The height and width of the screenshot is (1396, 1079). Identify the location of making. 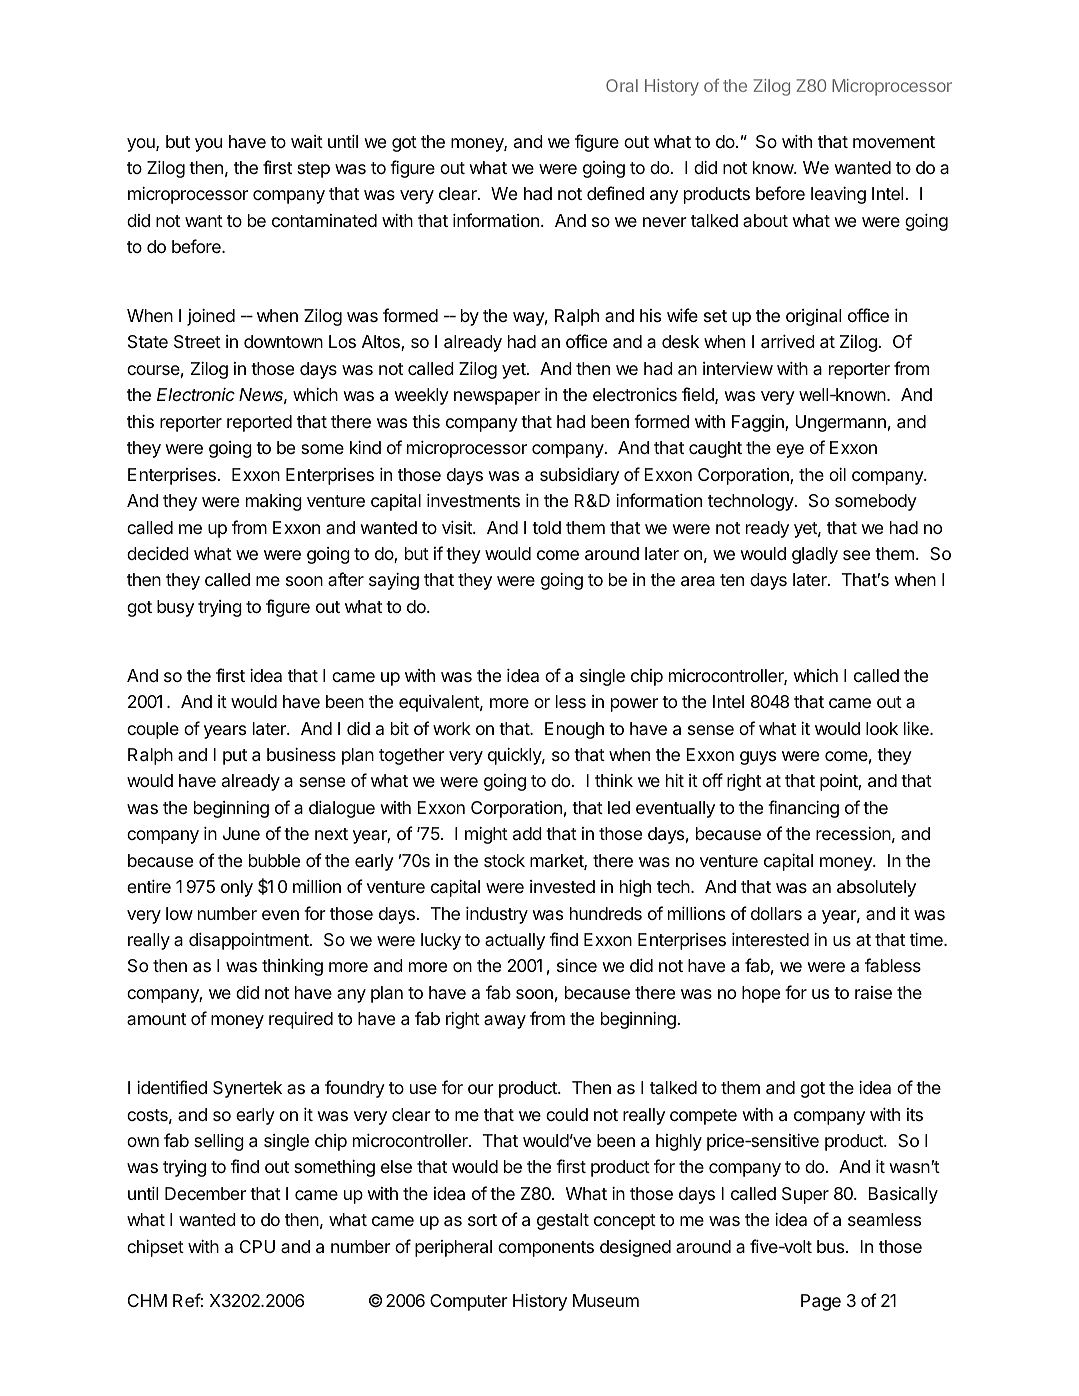
(274, 502).
